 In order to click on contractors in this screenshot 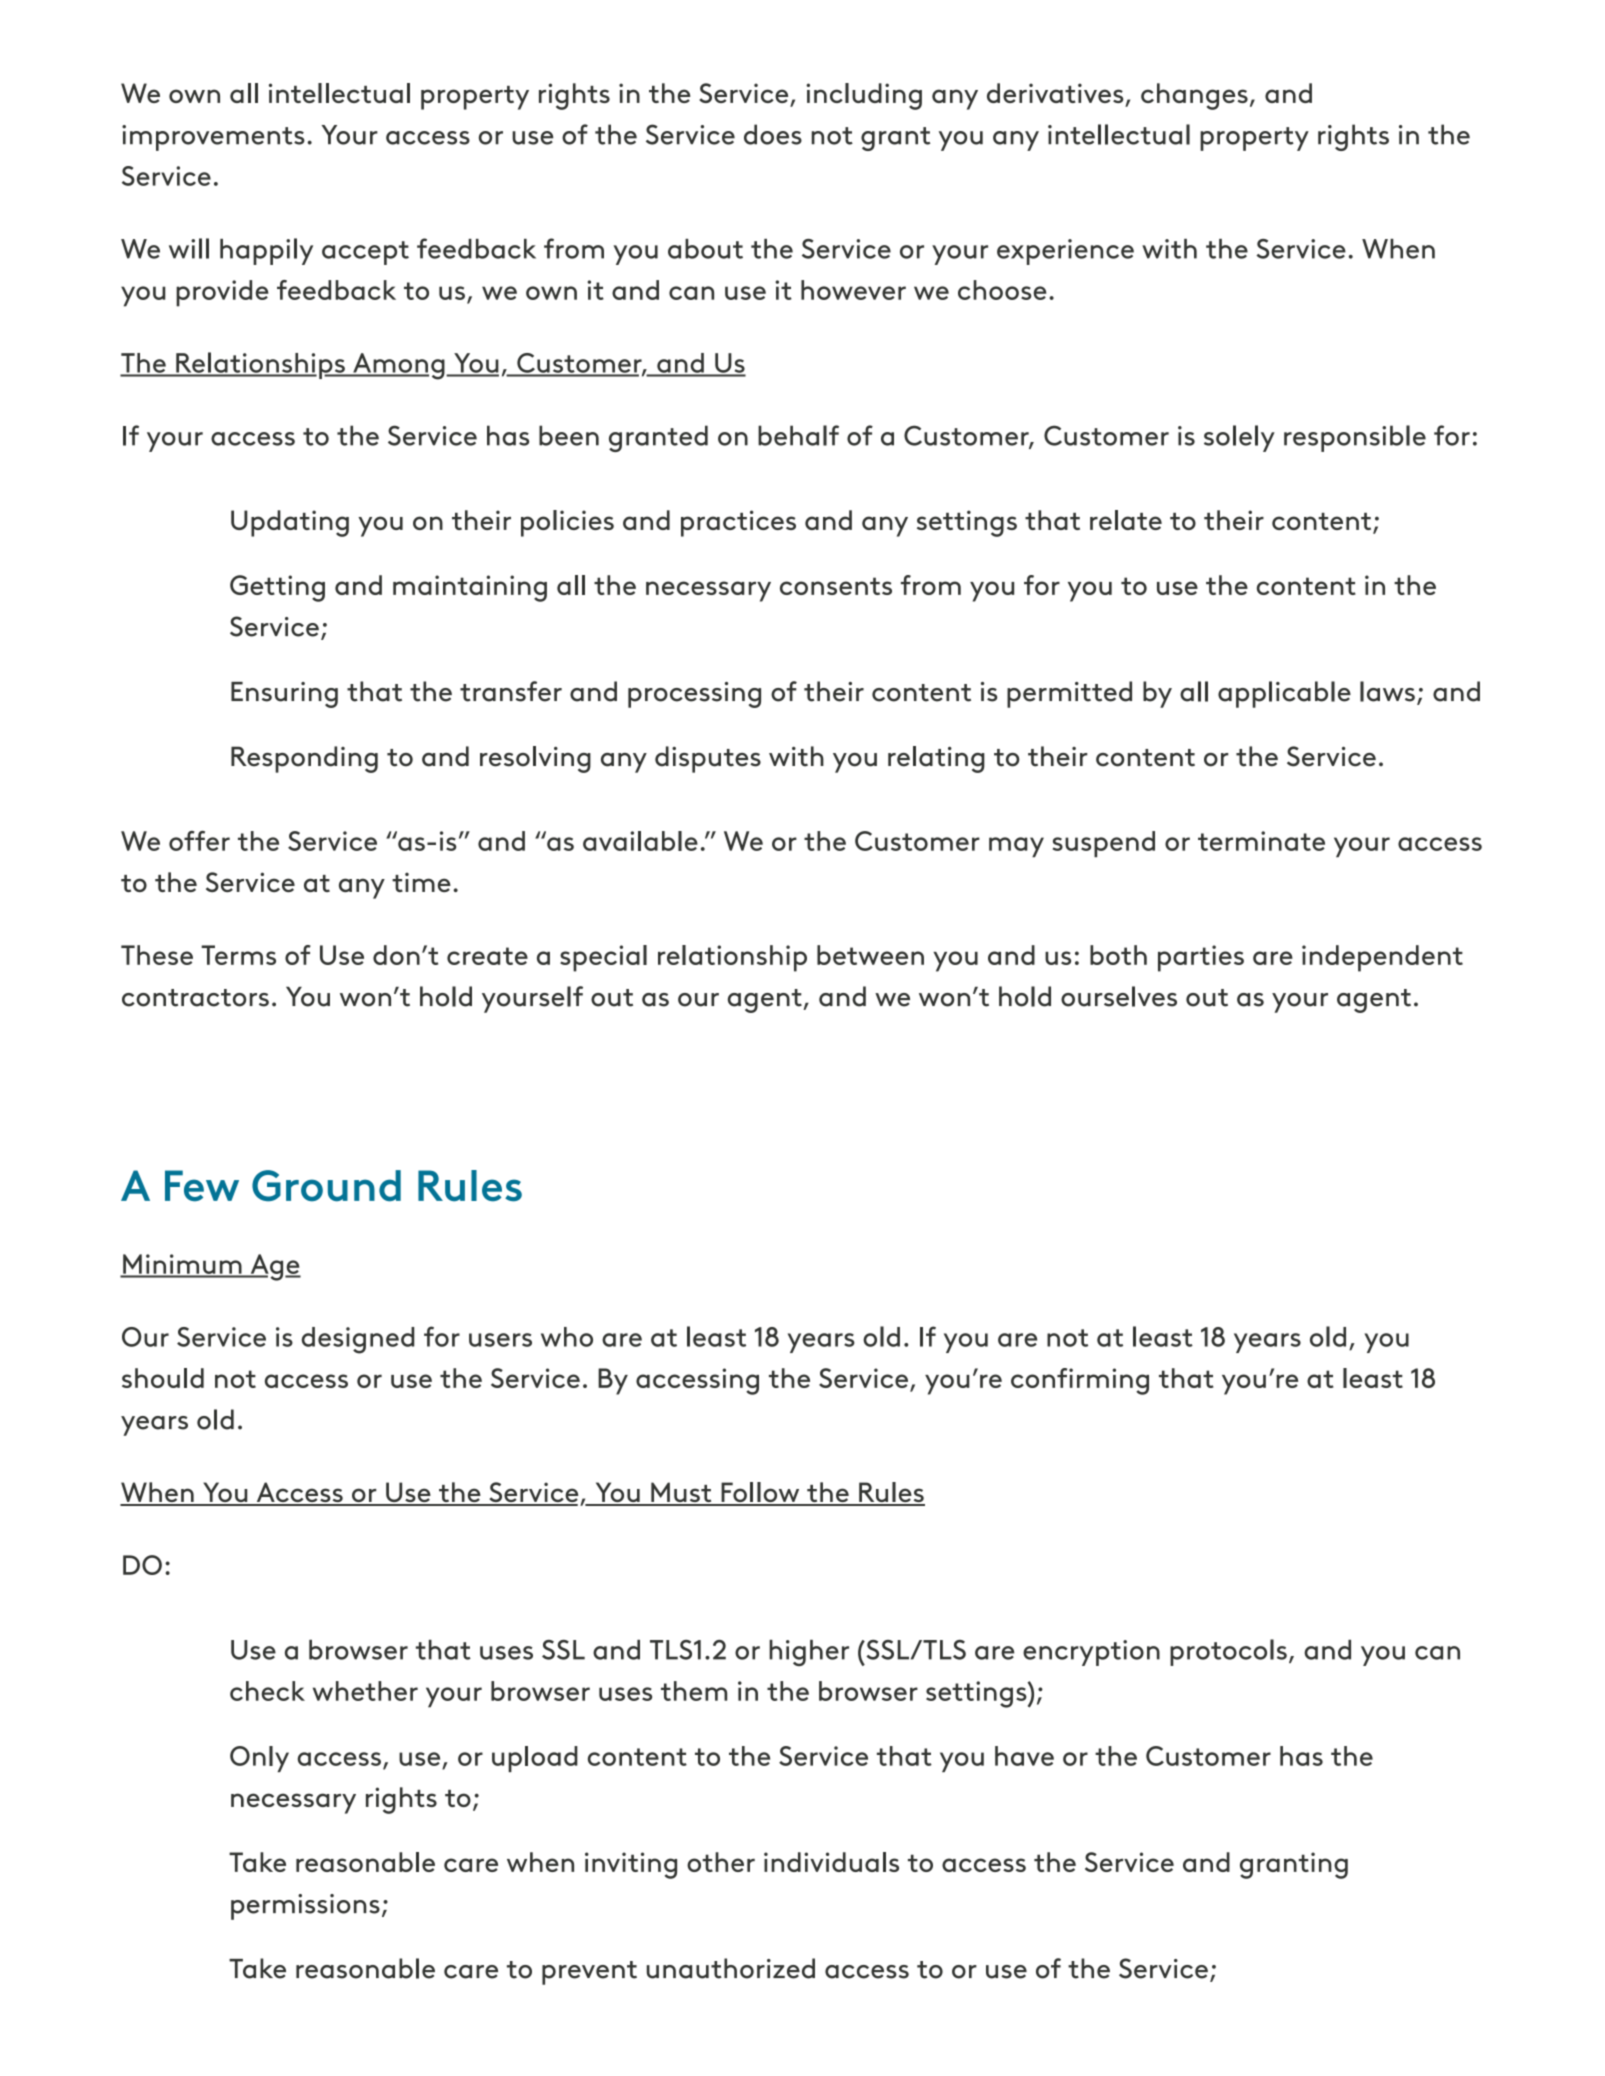, I will do `click(195, 998)`.
